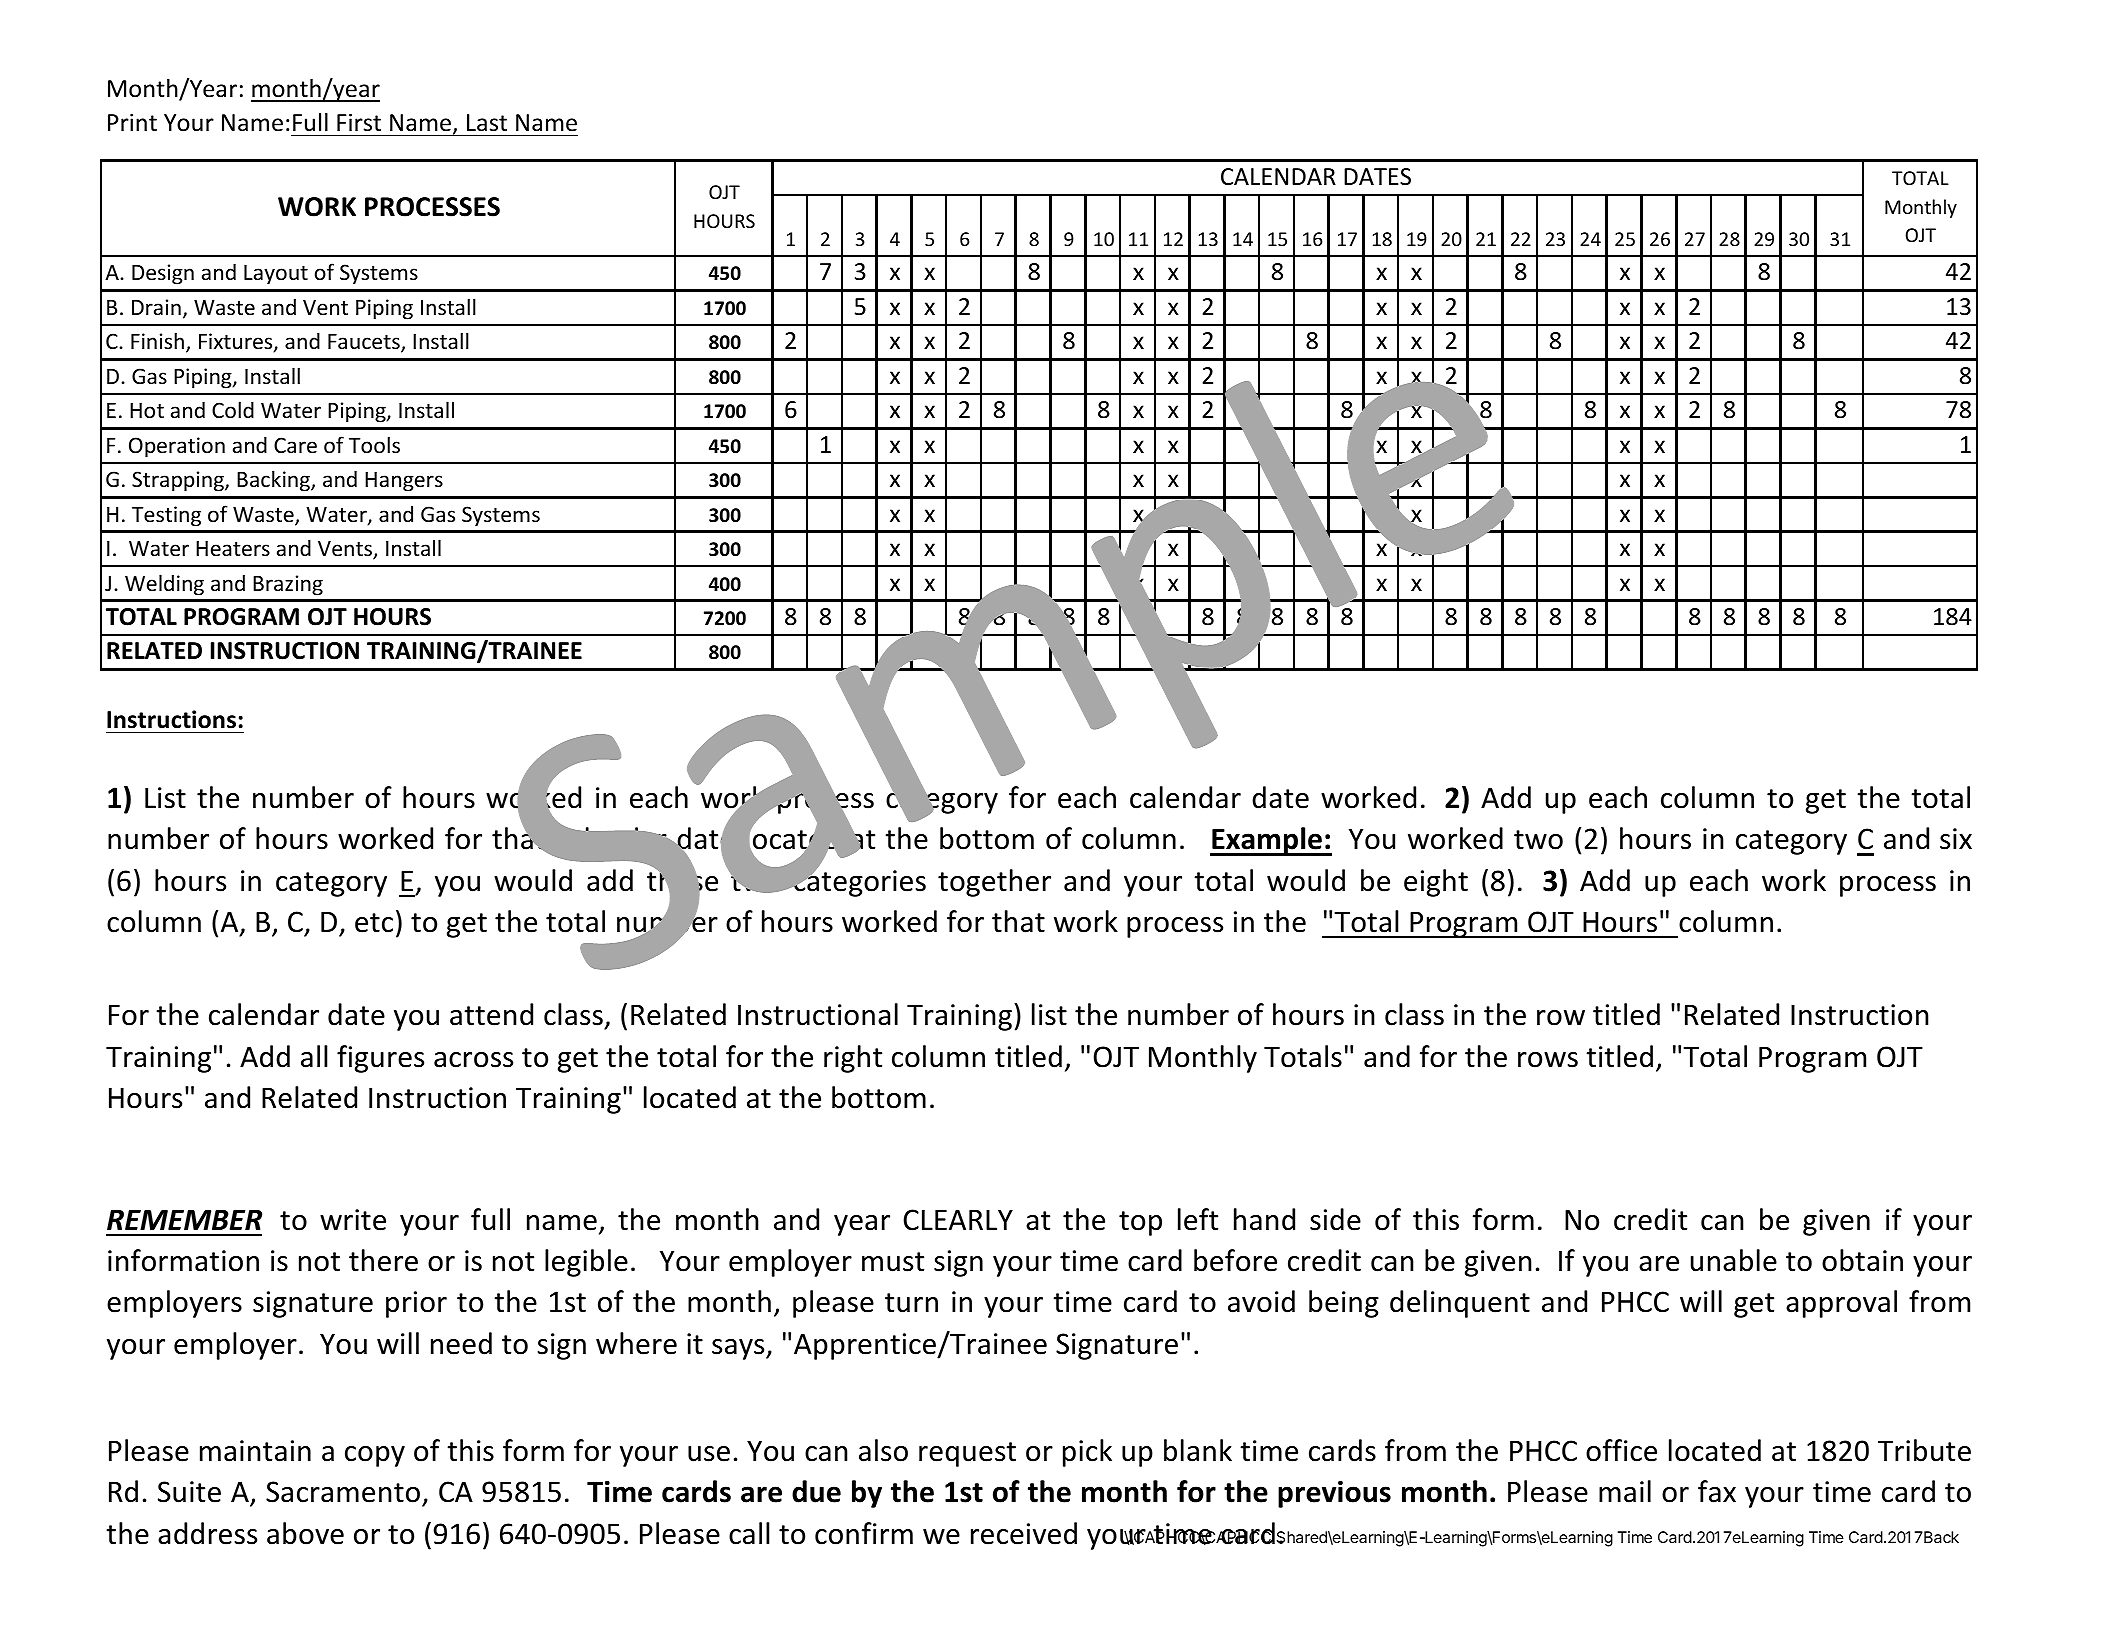 The width and height of the screenshot is (2105, 1627). Describe the element at coordinates (487, 123) in the screenshot. I see `Last` at that location.
